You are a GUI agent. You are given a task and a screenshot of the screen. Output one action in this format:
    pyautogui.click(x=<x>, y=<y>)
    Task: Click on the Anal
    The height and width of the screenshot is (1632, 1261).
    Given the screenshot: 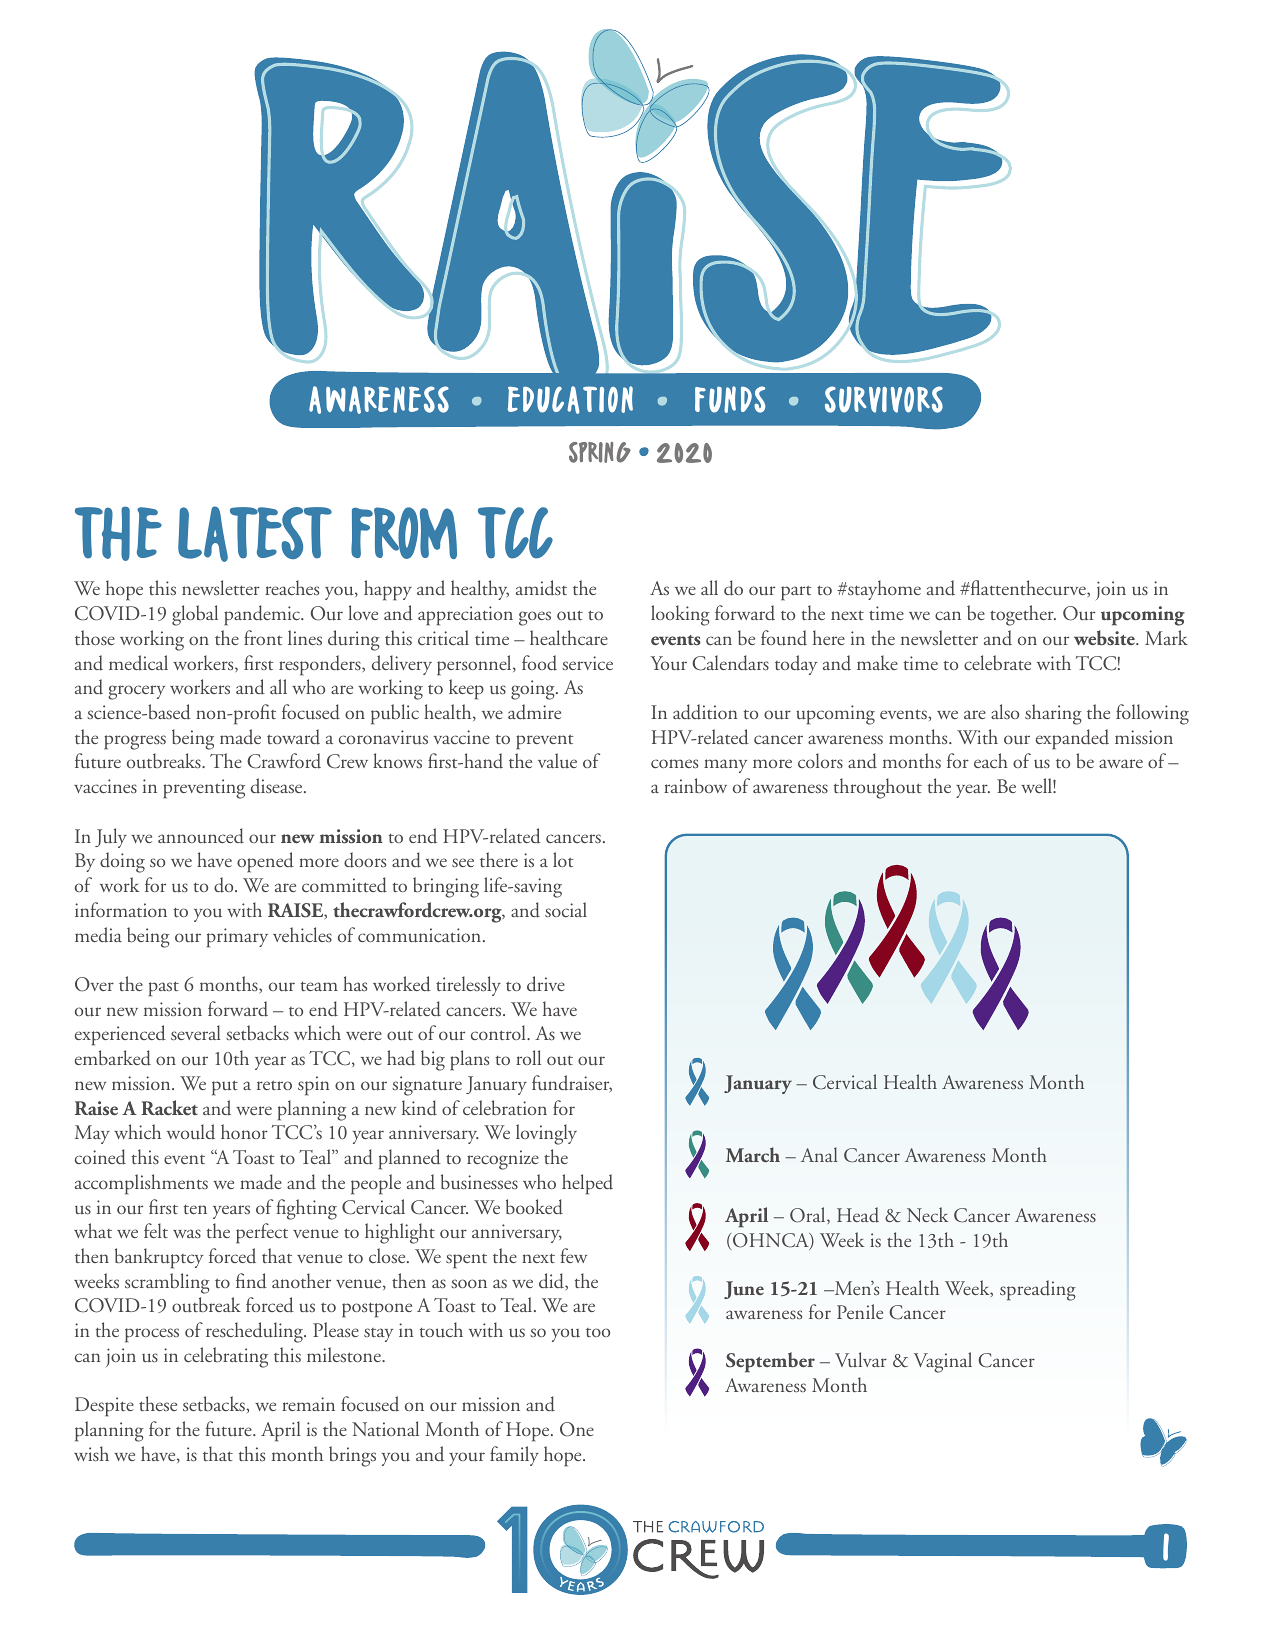 What is the action you would take?
    pyautogui.click(x=819, y=1154)
